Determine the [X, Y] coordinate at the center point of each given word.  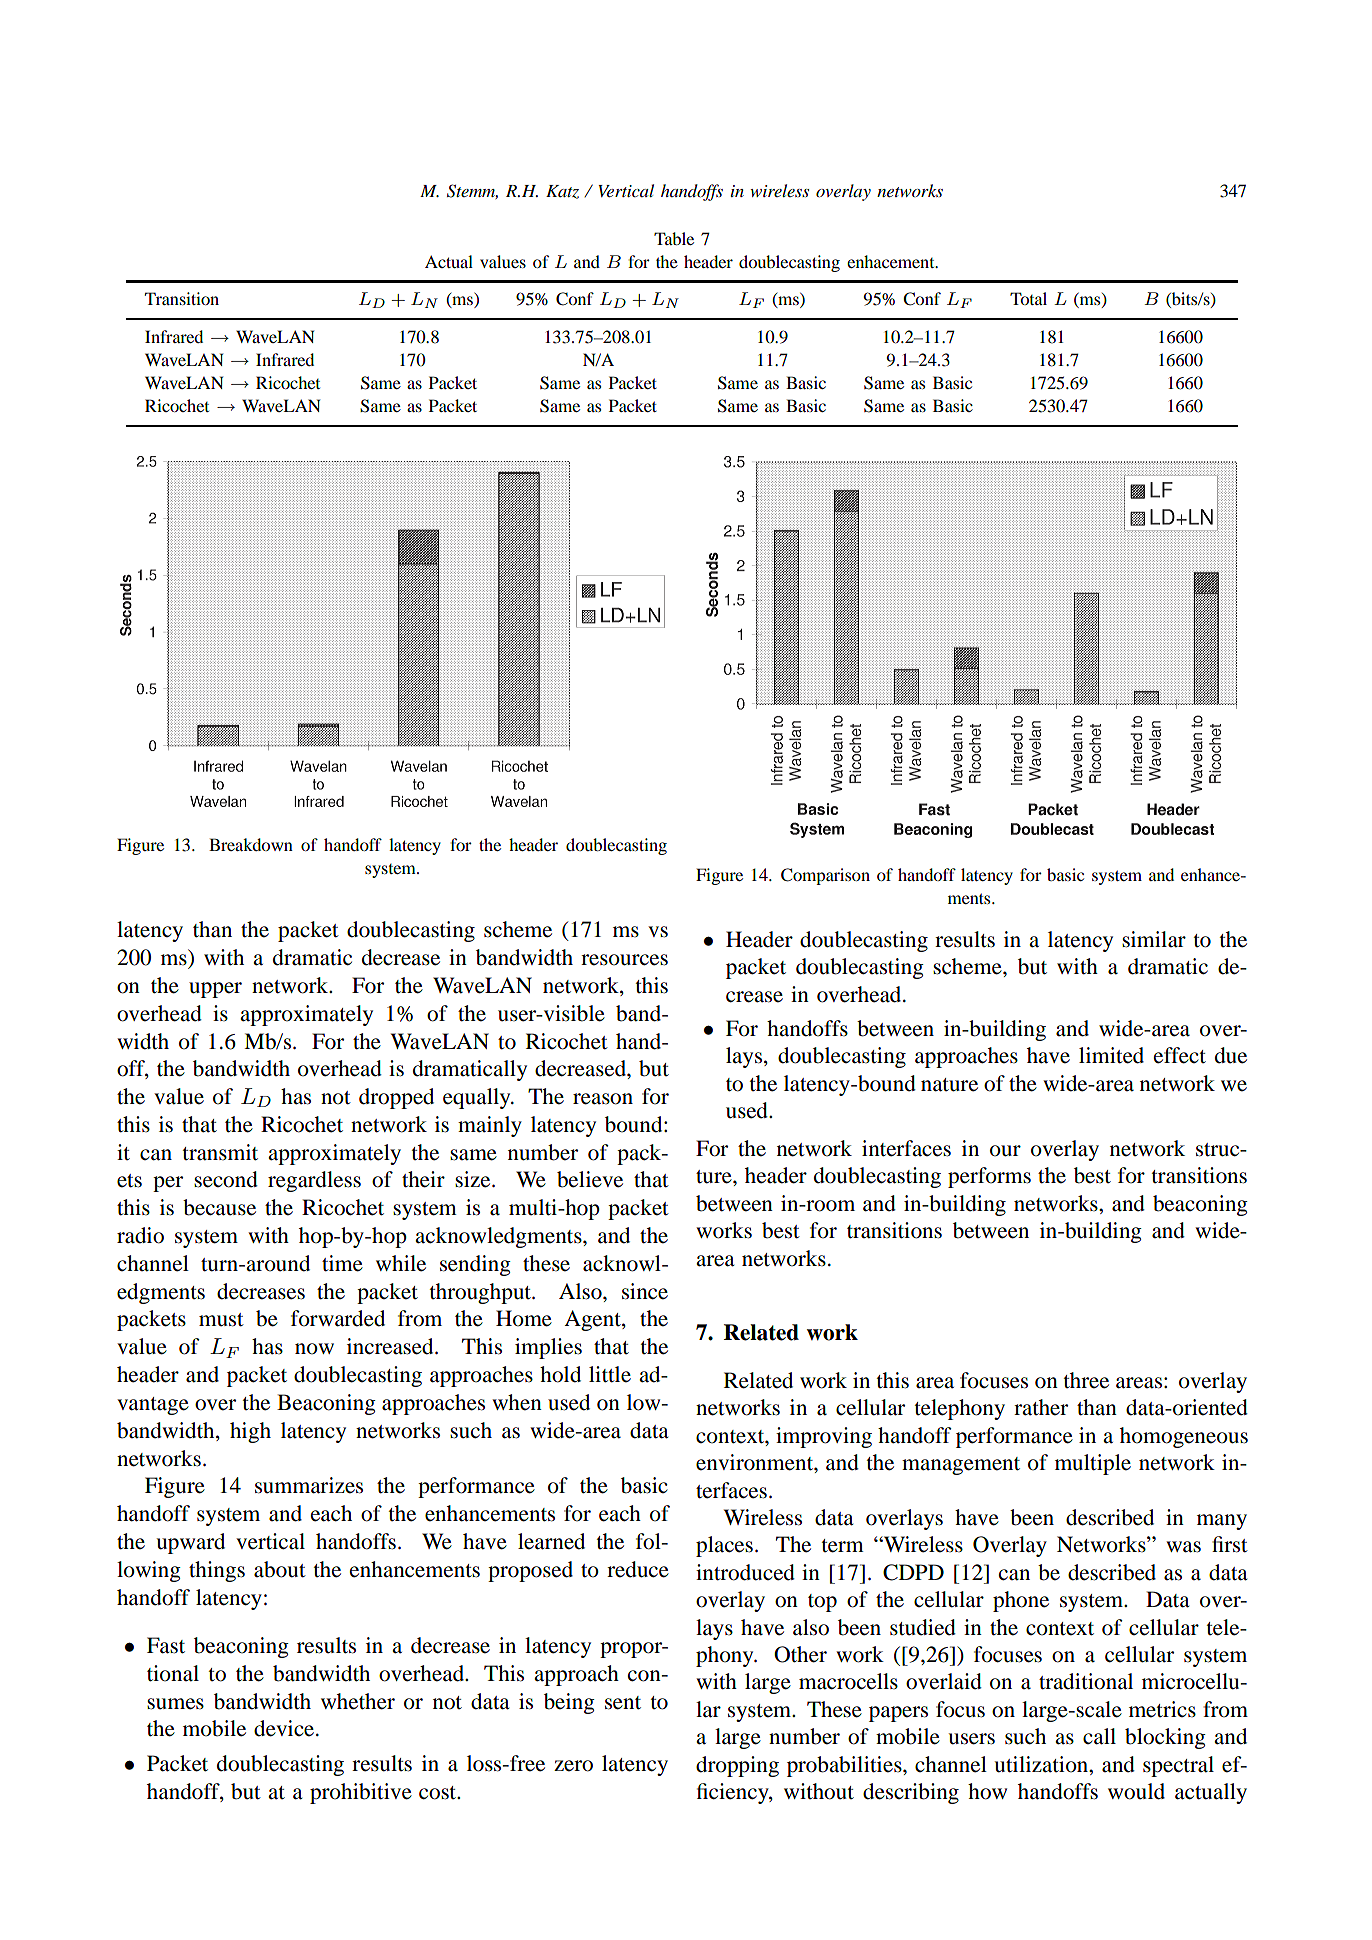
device [285, 1728]
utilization [1042, 1764]
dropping [737, 1766]
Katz [562, 192]
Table [674, 238]
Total [1028, 298]
